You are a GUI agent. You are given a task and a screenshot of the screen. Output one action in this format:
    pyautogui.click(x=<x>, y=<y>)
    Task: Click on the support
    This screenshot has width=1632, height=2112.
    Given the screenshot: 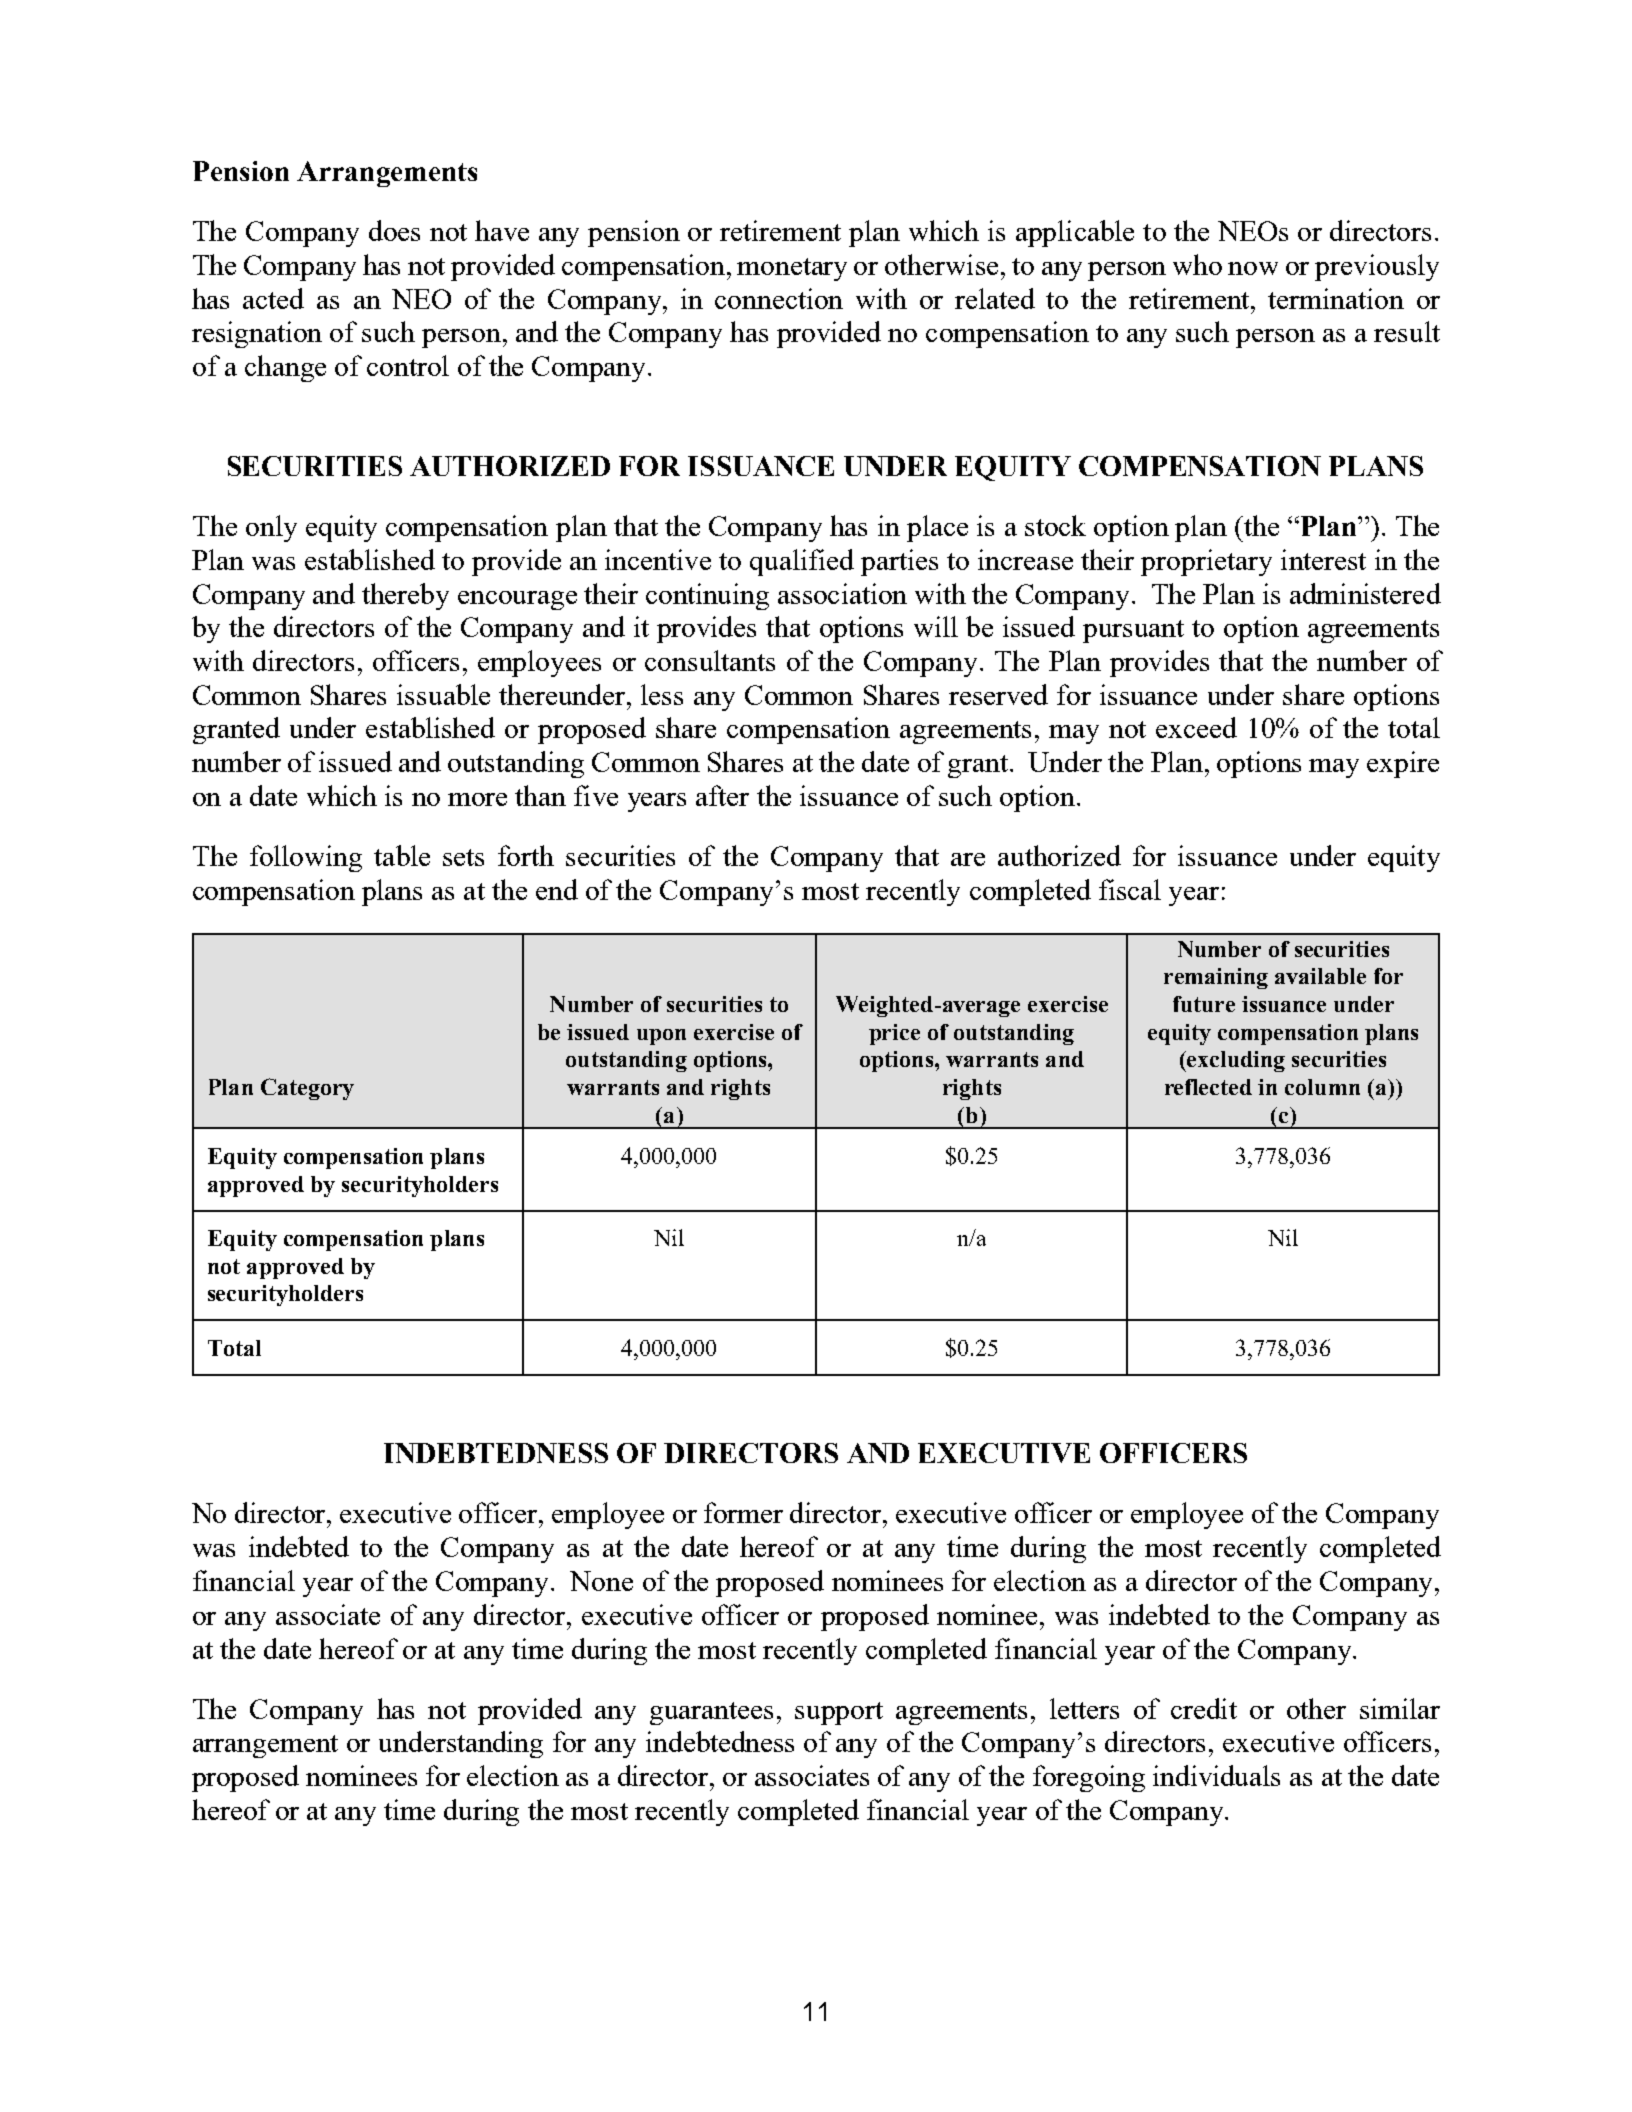 What is the action you would take?
    pyautogui.click(x=839, y=1713)
